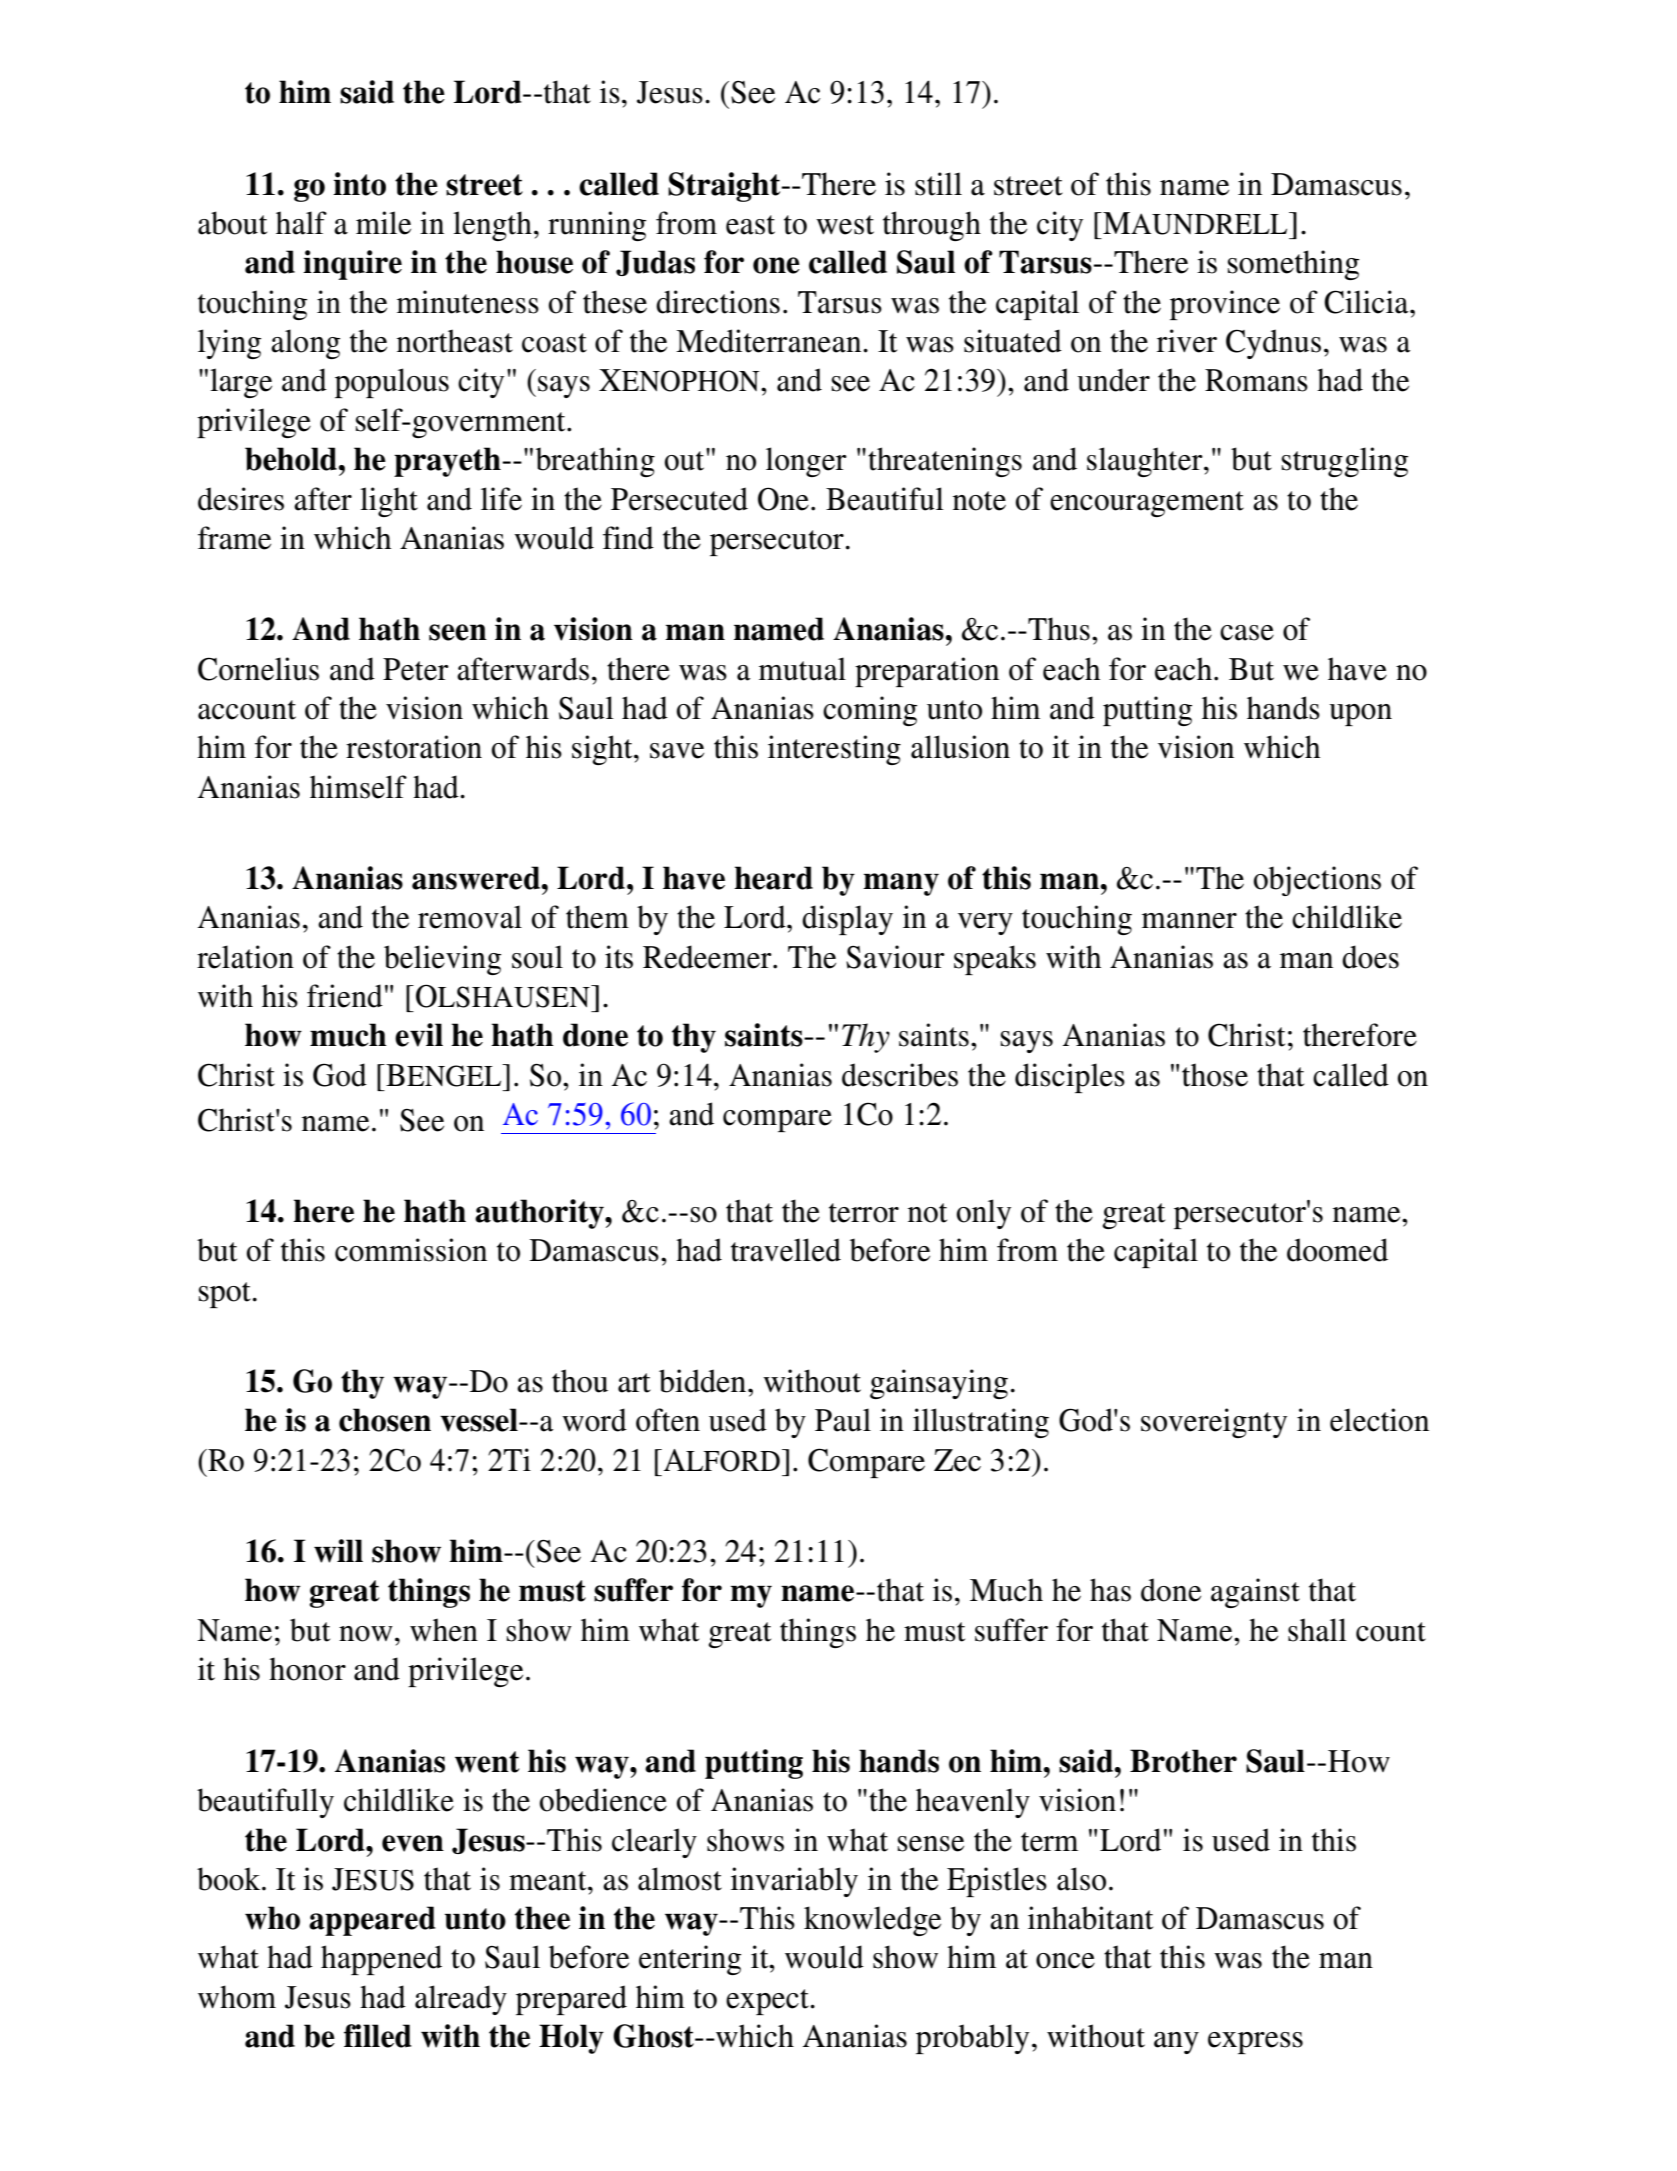 This screenshot has width=1677, height=2171. I want to click on objections, so click(1317, 881).
